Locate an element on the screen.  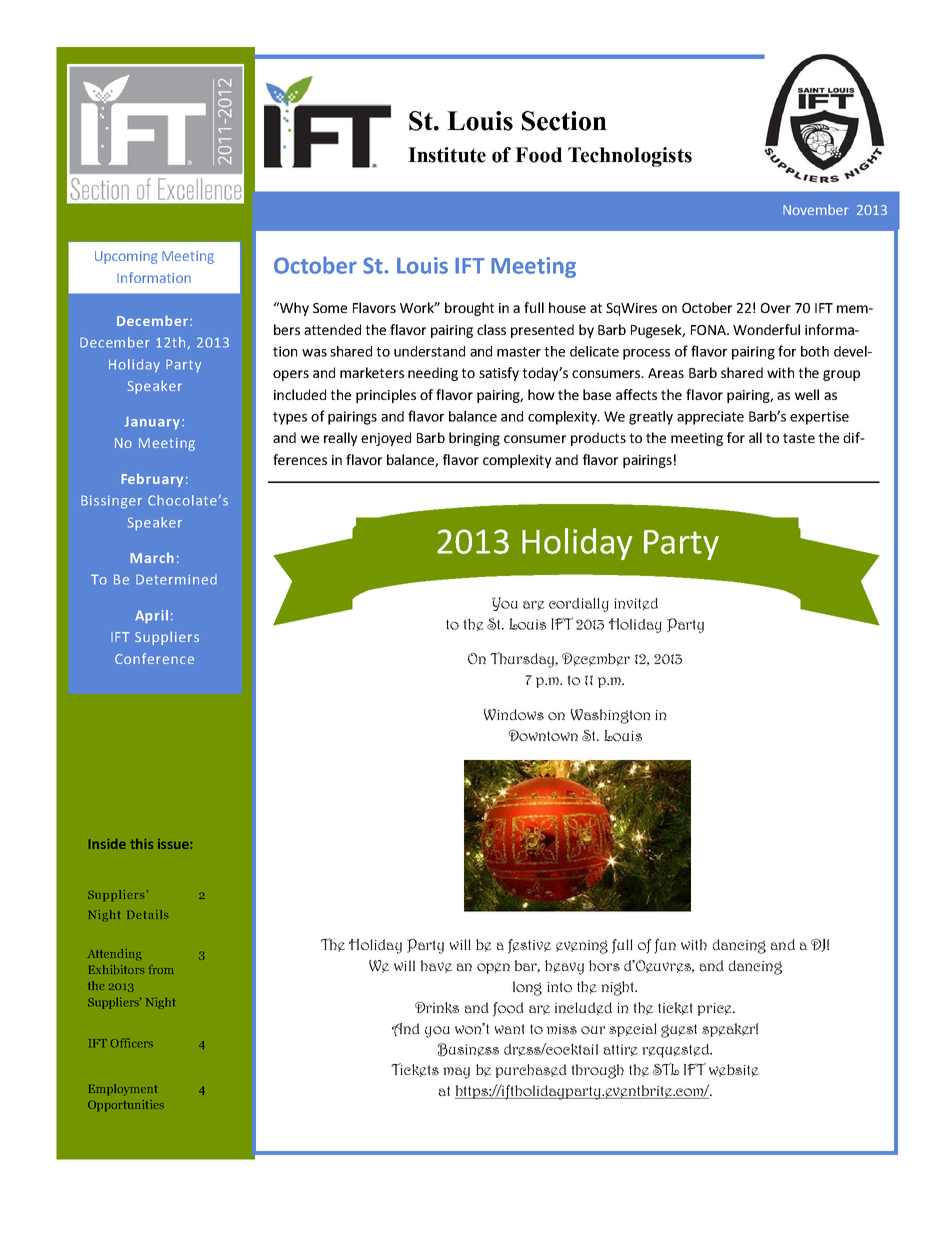
this is located at coordinates (141, 844).
